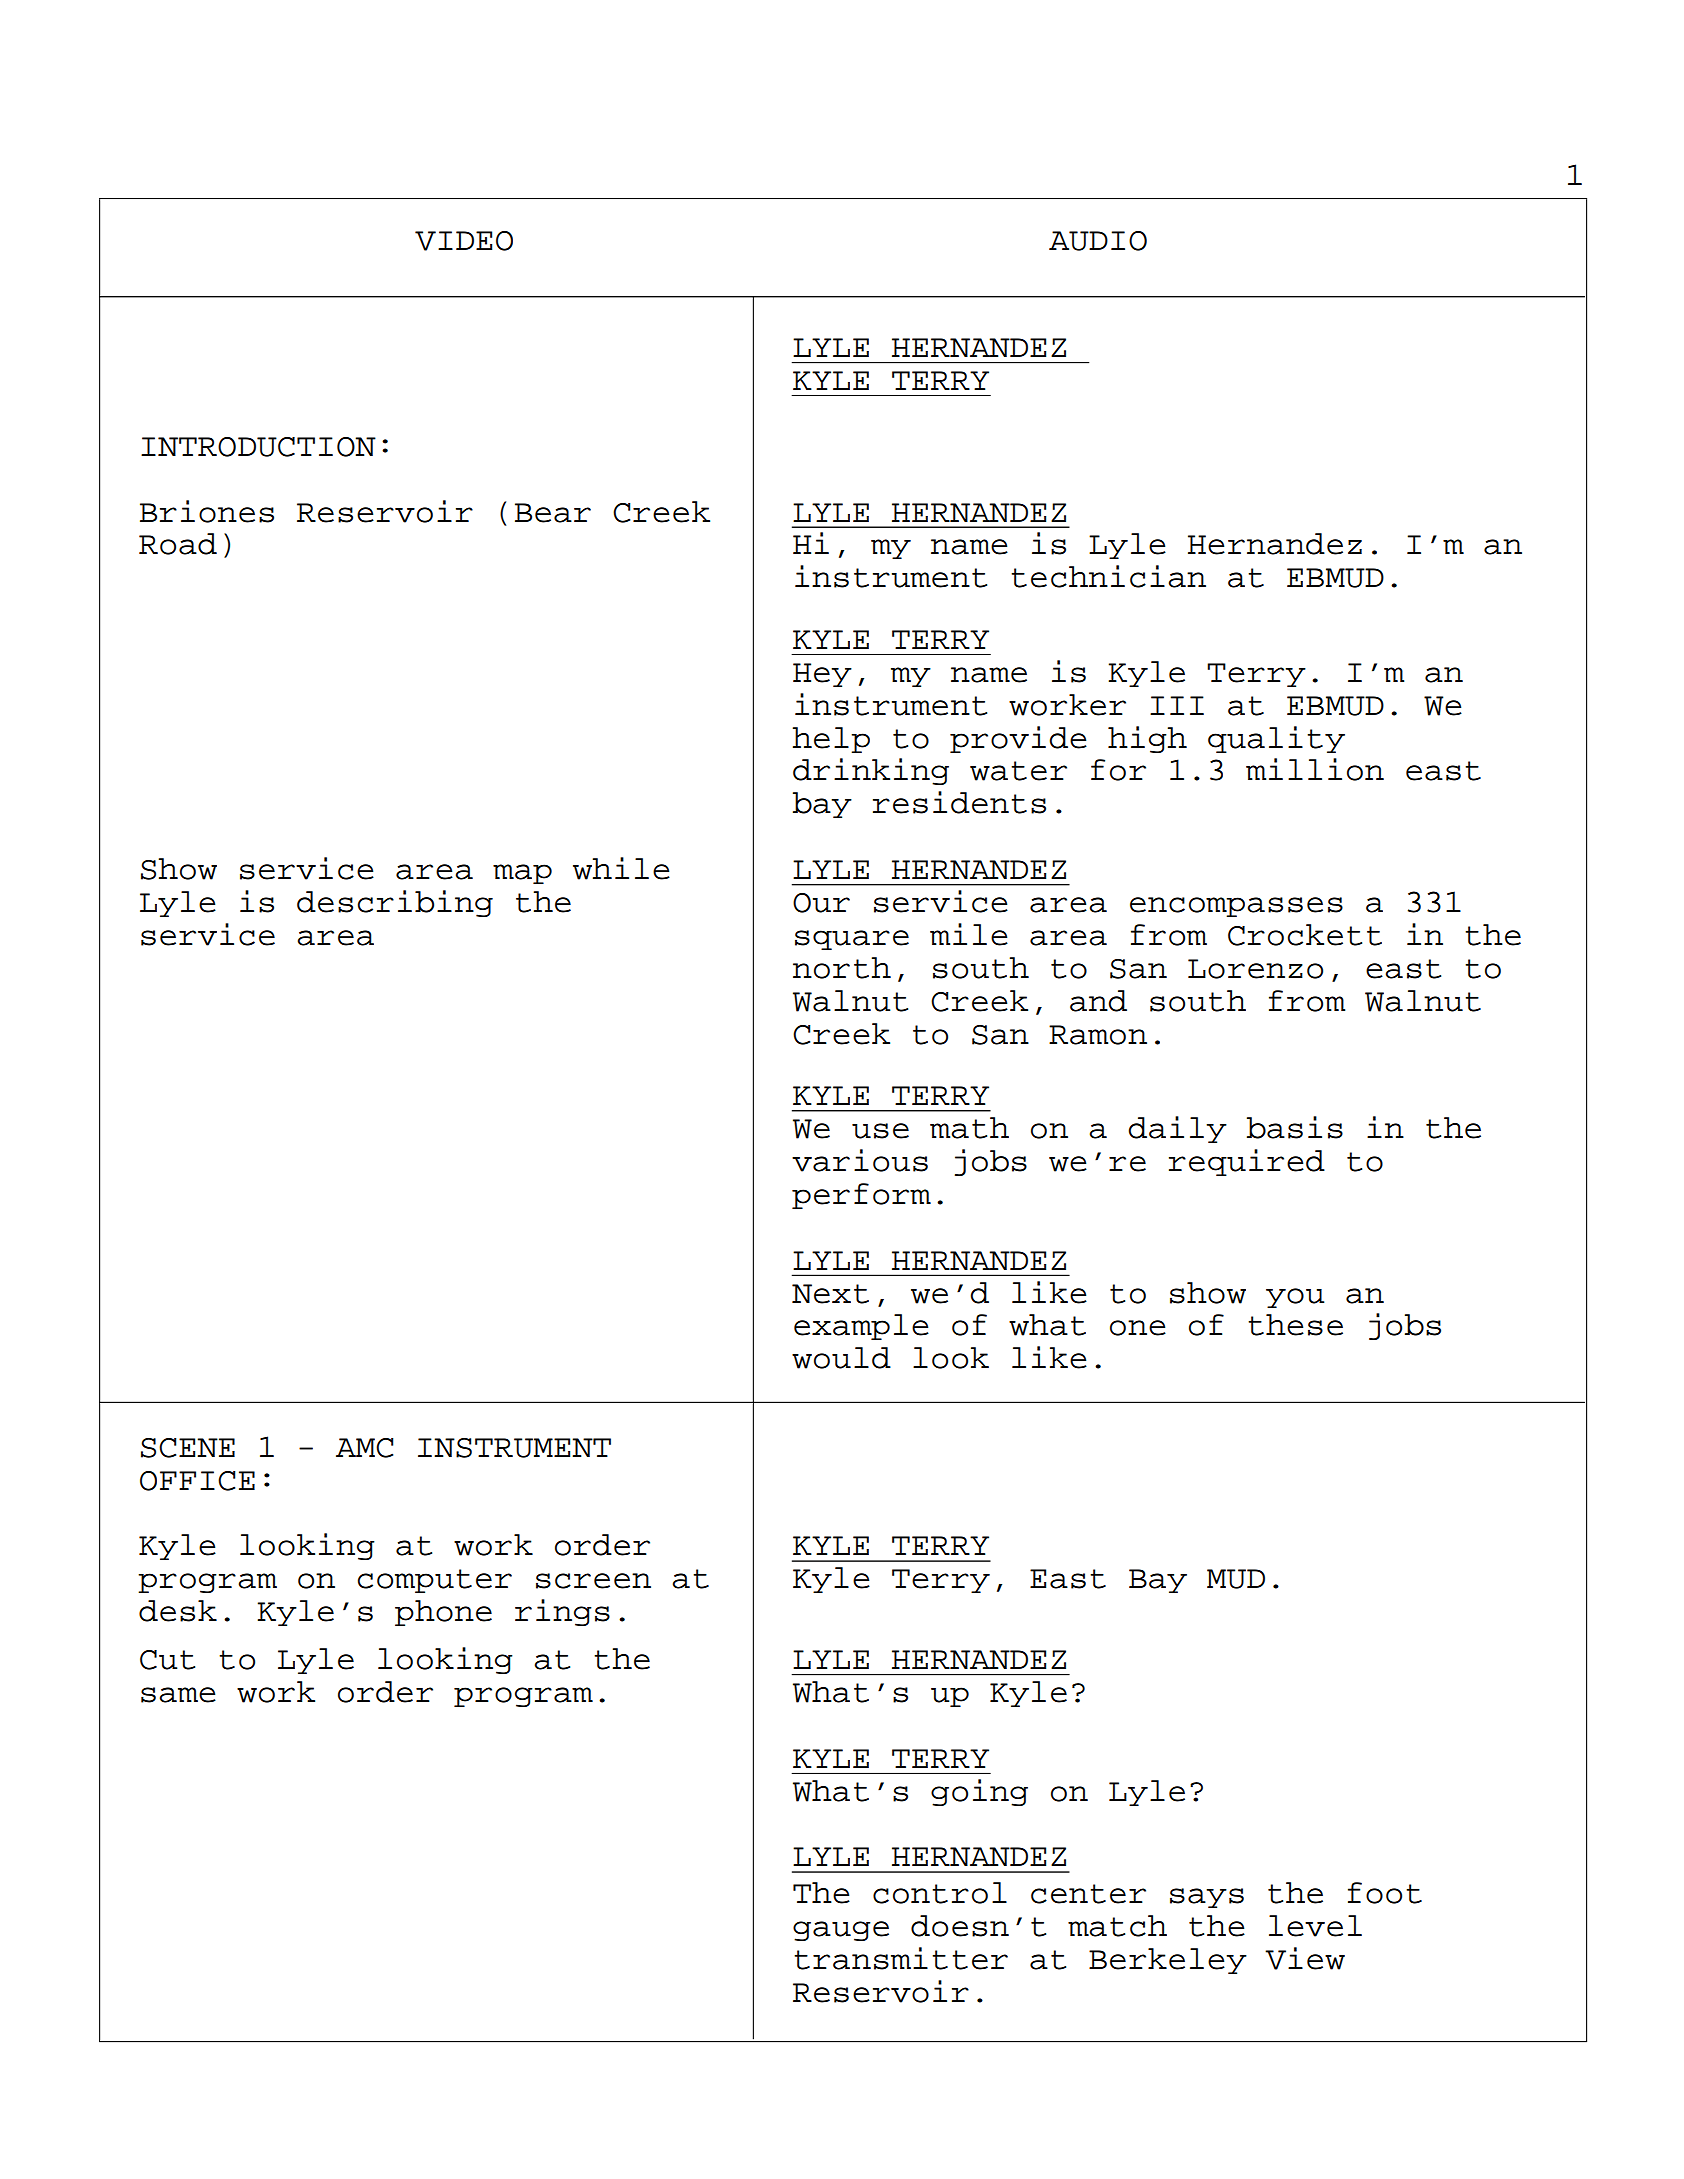 The width and height of the image is (1684, 2179). Describe the element at coordinates (435, 1581) in the image. I see `computer` at that location.
